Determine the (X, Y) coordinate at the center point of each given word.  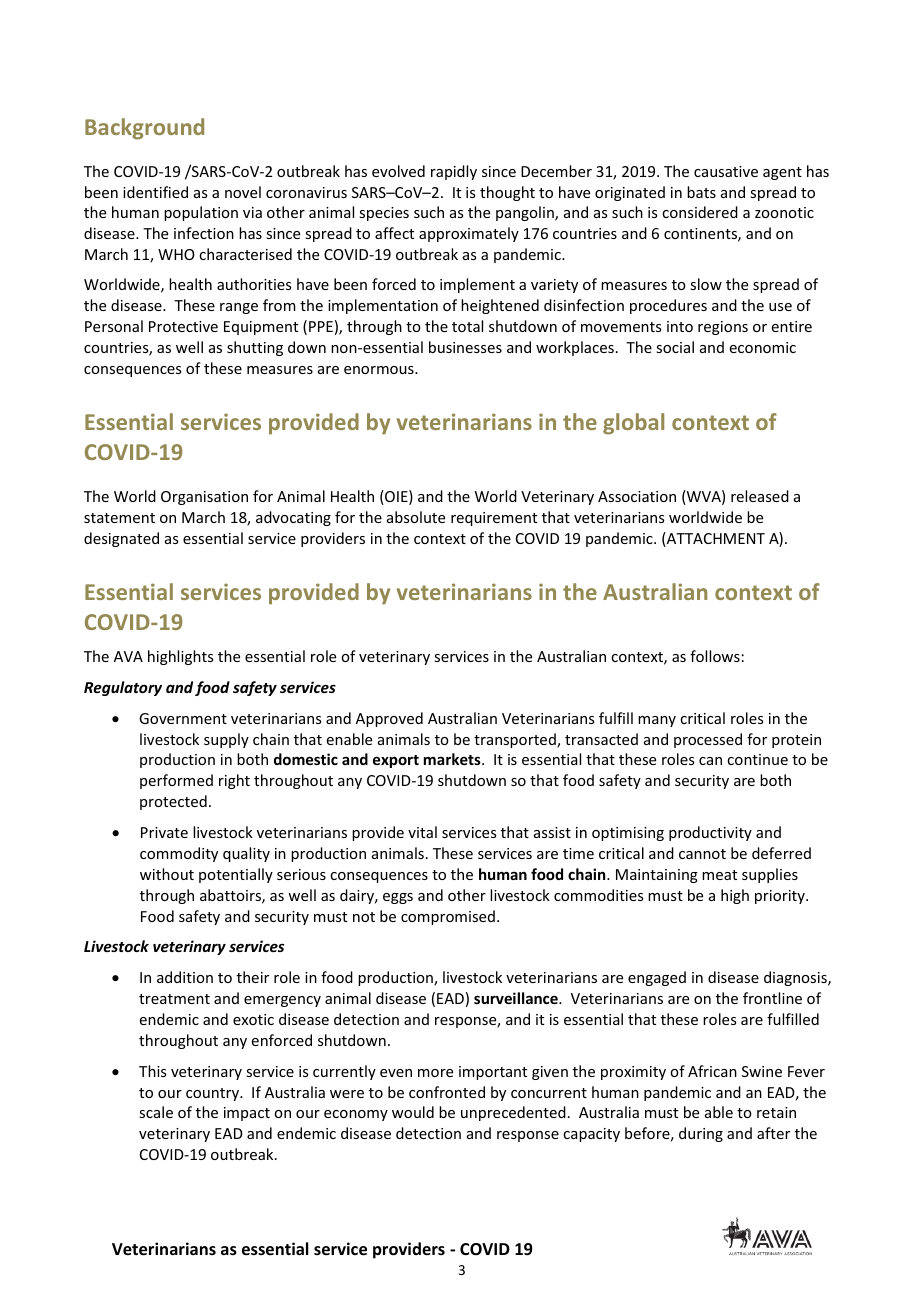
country (213, 1094)
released (760, 496)
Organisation (204, 498)
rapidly (454, 172)
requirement (494, 519)
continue (757, 759)
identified (155, 192)
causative (726, 171)
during (701, 1134)
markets (453, 759)
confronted (447, 1092)
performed (176, 781)
